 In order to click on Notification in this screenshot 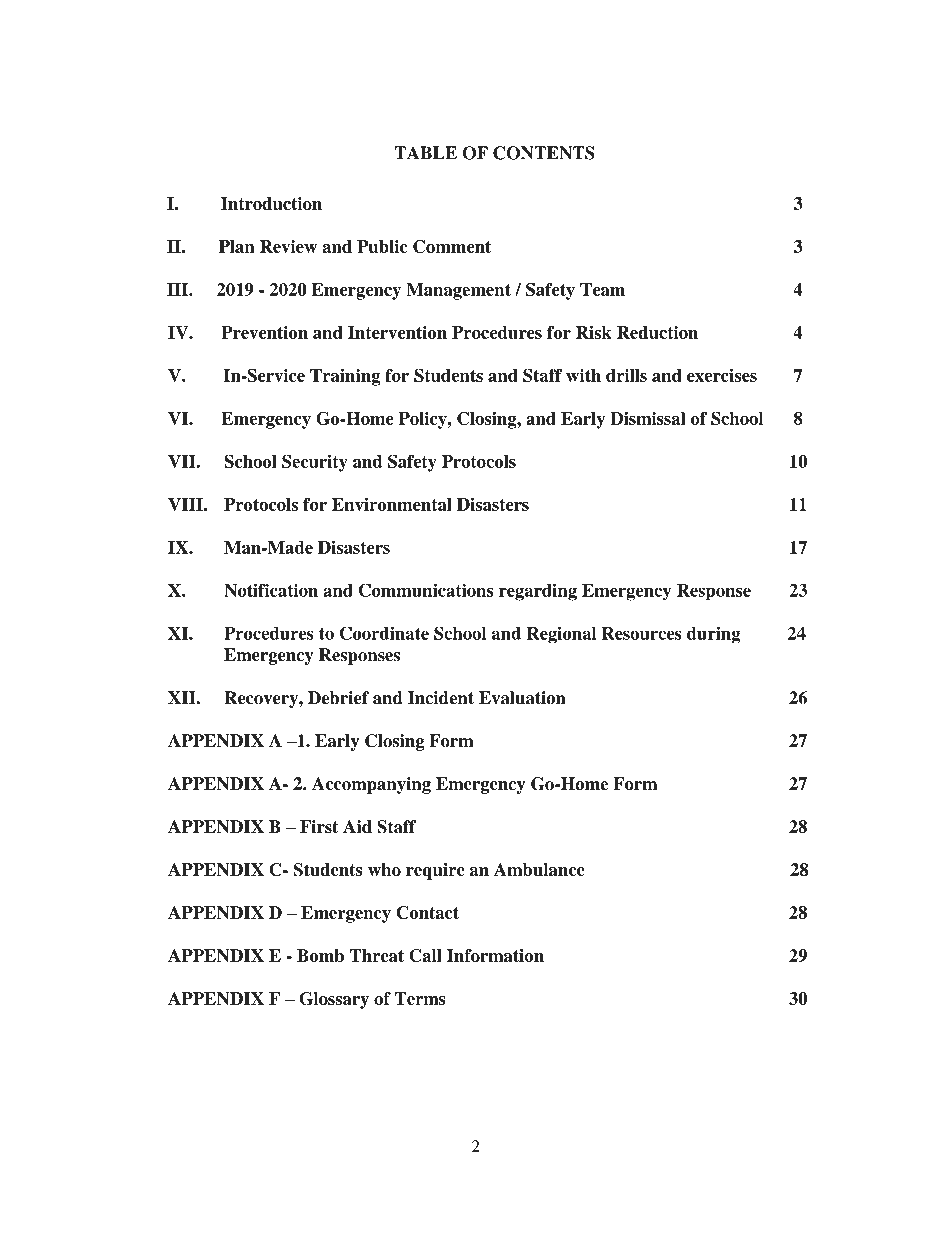, I will do `click(271, 590)`.
